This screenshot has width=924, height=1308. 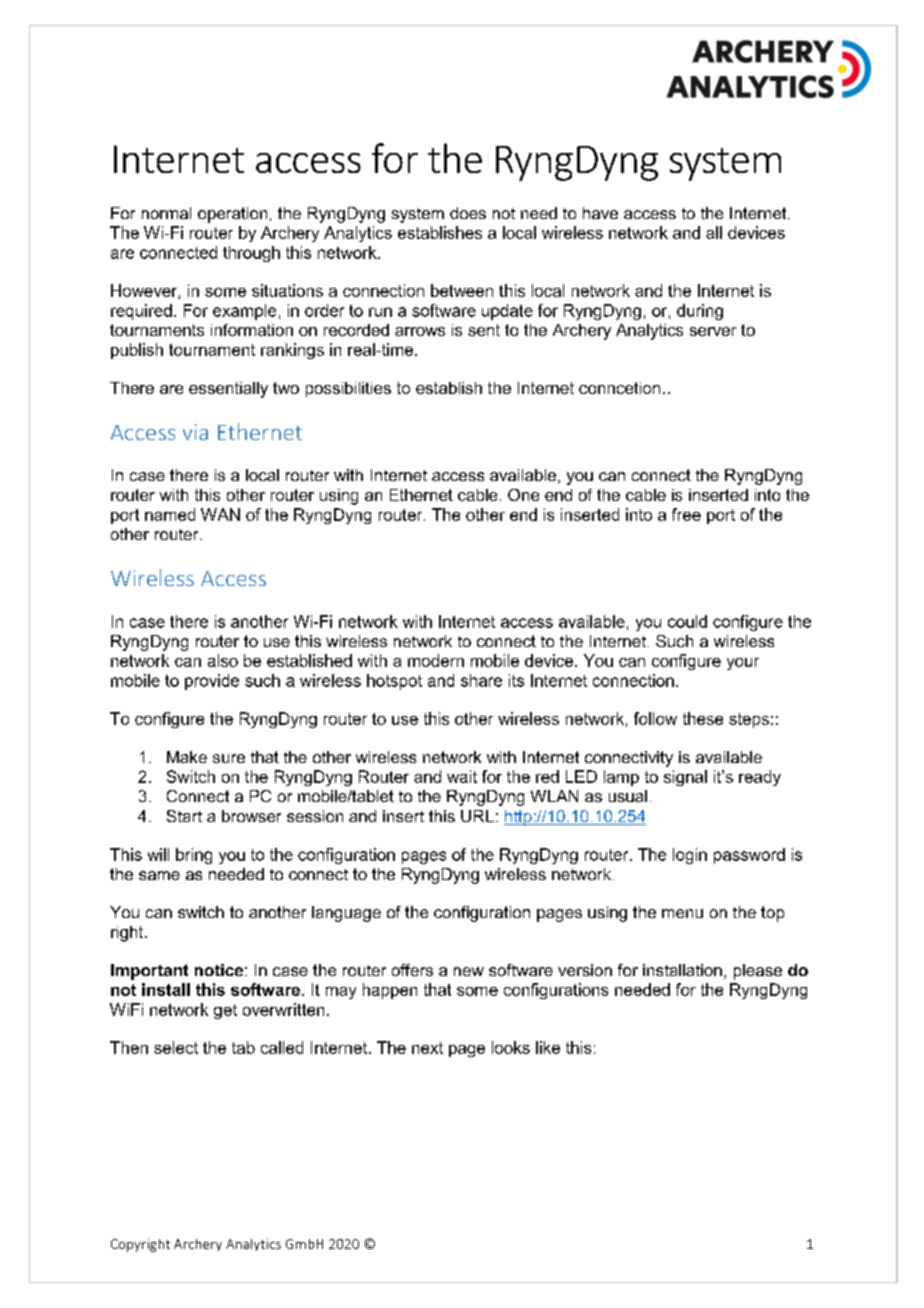 What do you see at coordinates (225, 1011) in the screenshot?
I see `get` at bounding box center [225, 1011].
